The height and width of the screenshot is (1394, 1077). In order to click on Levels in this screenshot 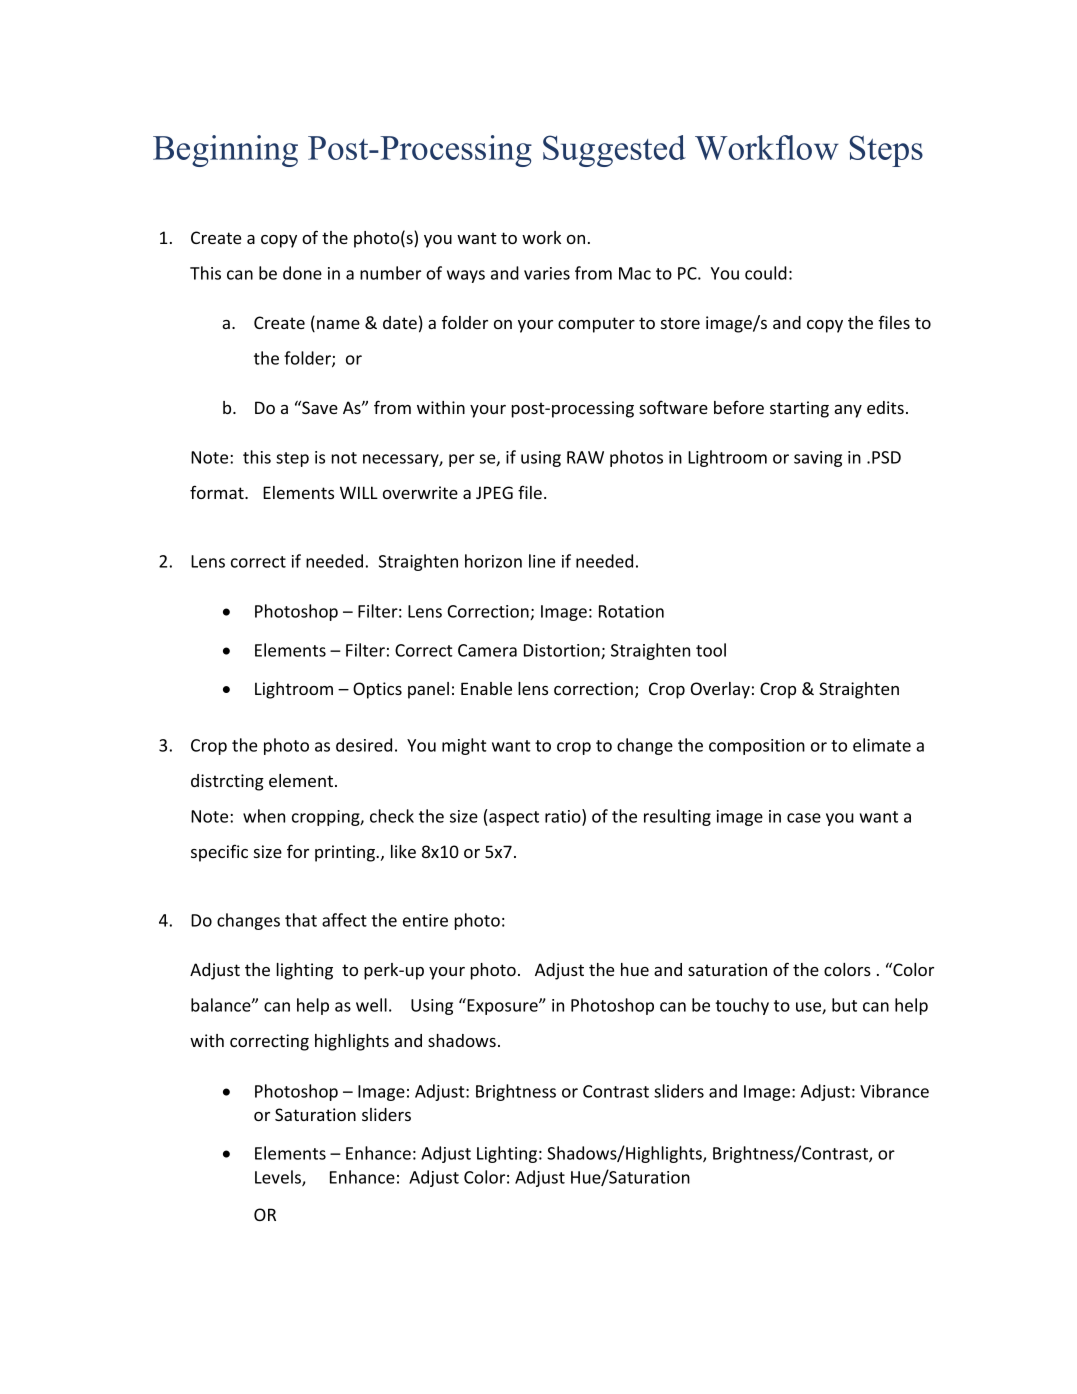, I will do `click(279, 1178)`.
